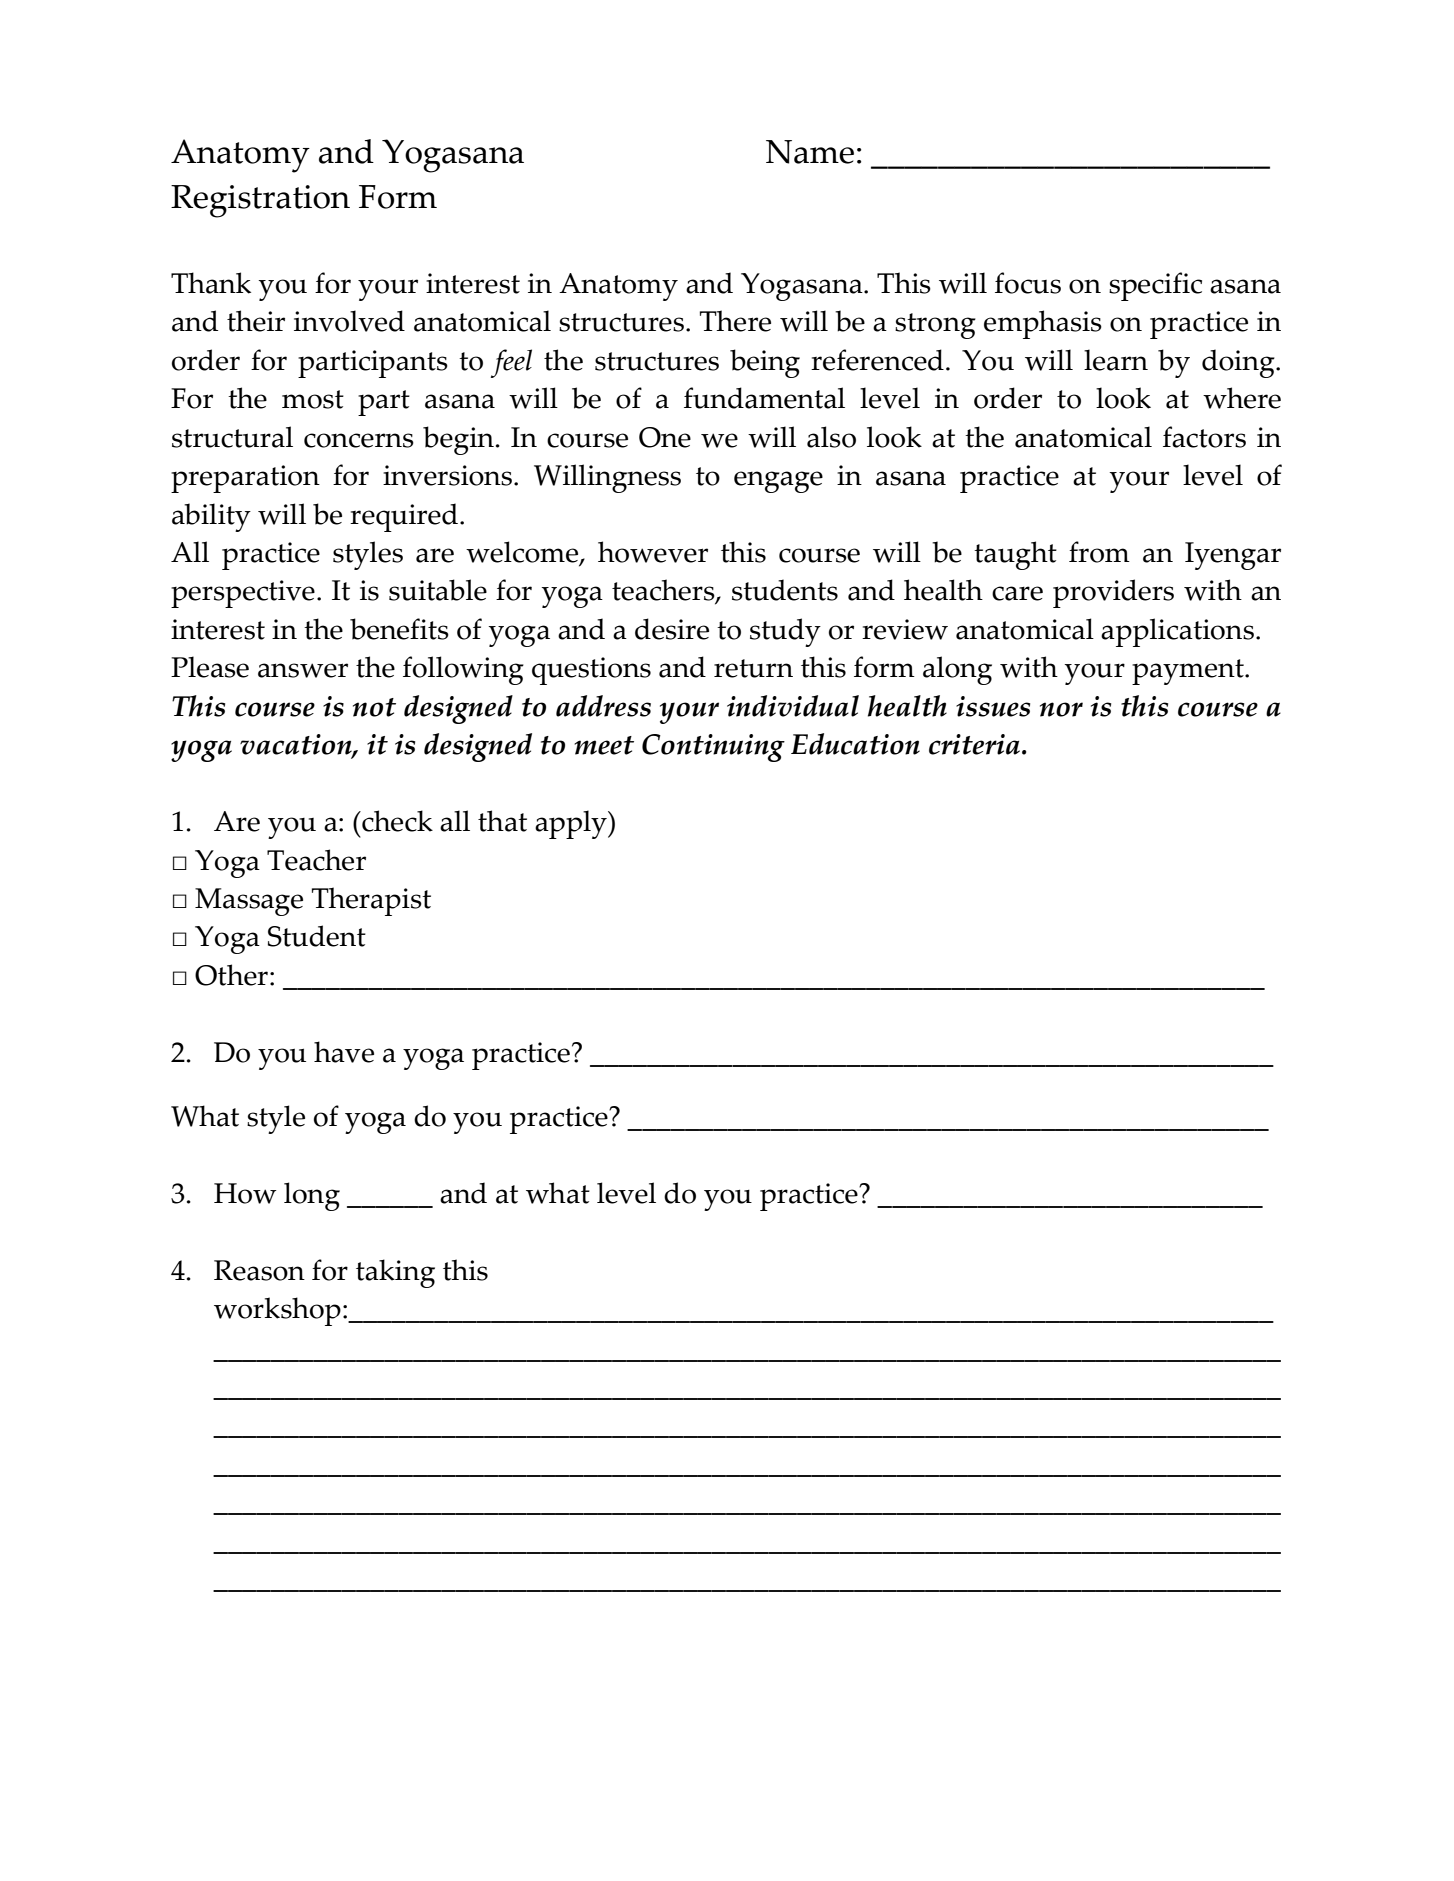 This screenshot has height=1881, width=1454. What do you see at coordinates (344, 1052) in the screenshot?
I see `have` at bounding box center [344, 1052].
